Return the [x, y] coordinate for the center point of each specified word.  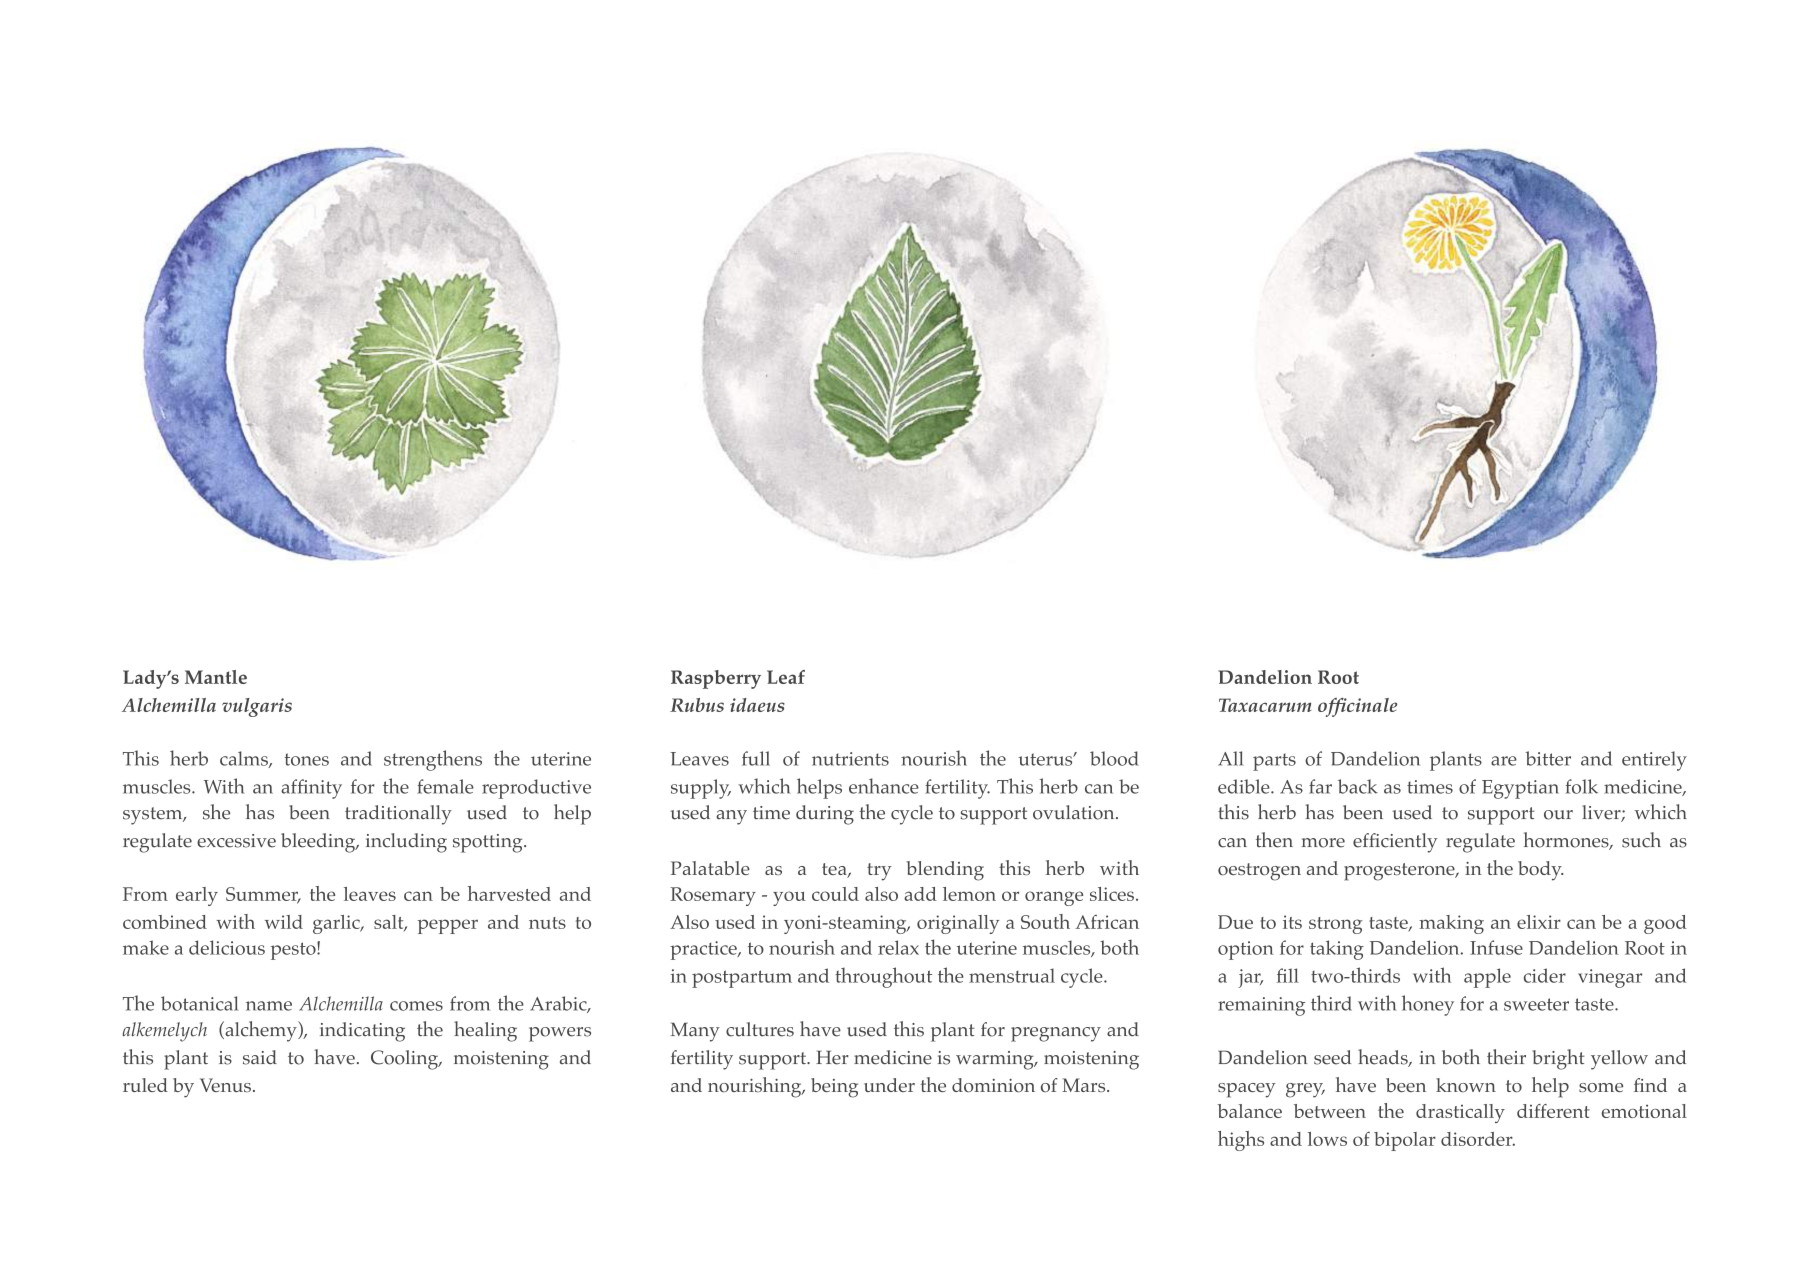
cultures [760, 1029]
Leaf [786, 677]
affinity [311, 789]
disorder [1478, 1139]
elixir [1539, 922]
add [920, 894]
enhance [884, 786]
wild [284, 922]
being [834, 1088]
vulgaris [257, 707]
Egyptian [1520, 789]
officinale [1357, 707]
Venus [225, 1085]
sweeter [1536, 1004]
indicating [362, 1032]
